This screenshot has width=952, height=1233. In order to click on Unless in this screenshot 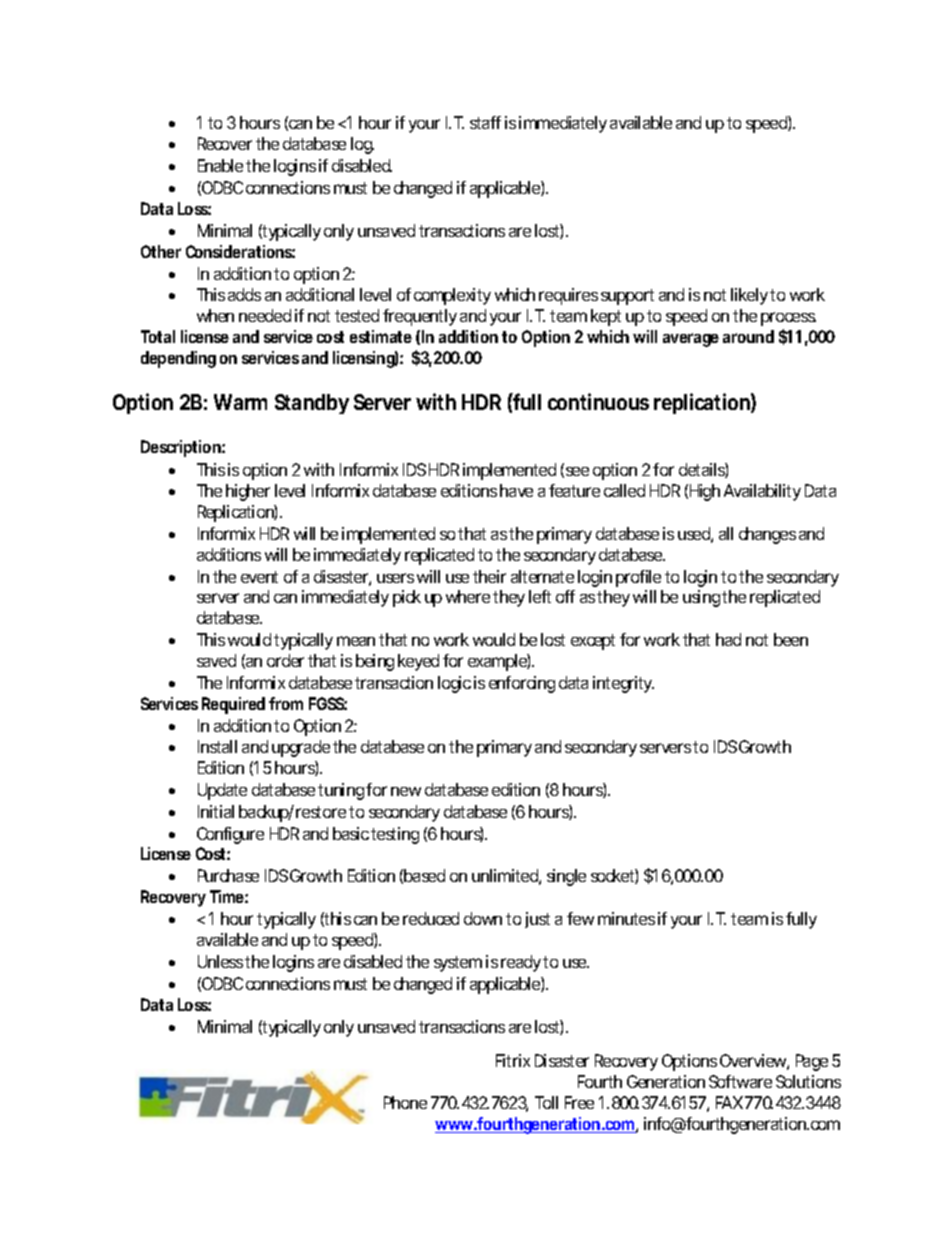, I will do `click(220, 961)`.
